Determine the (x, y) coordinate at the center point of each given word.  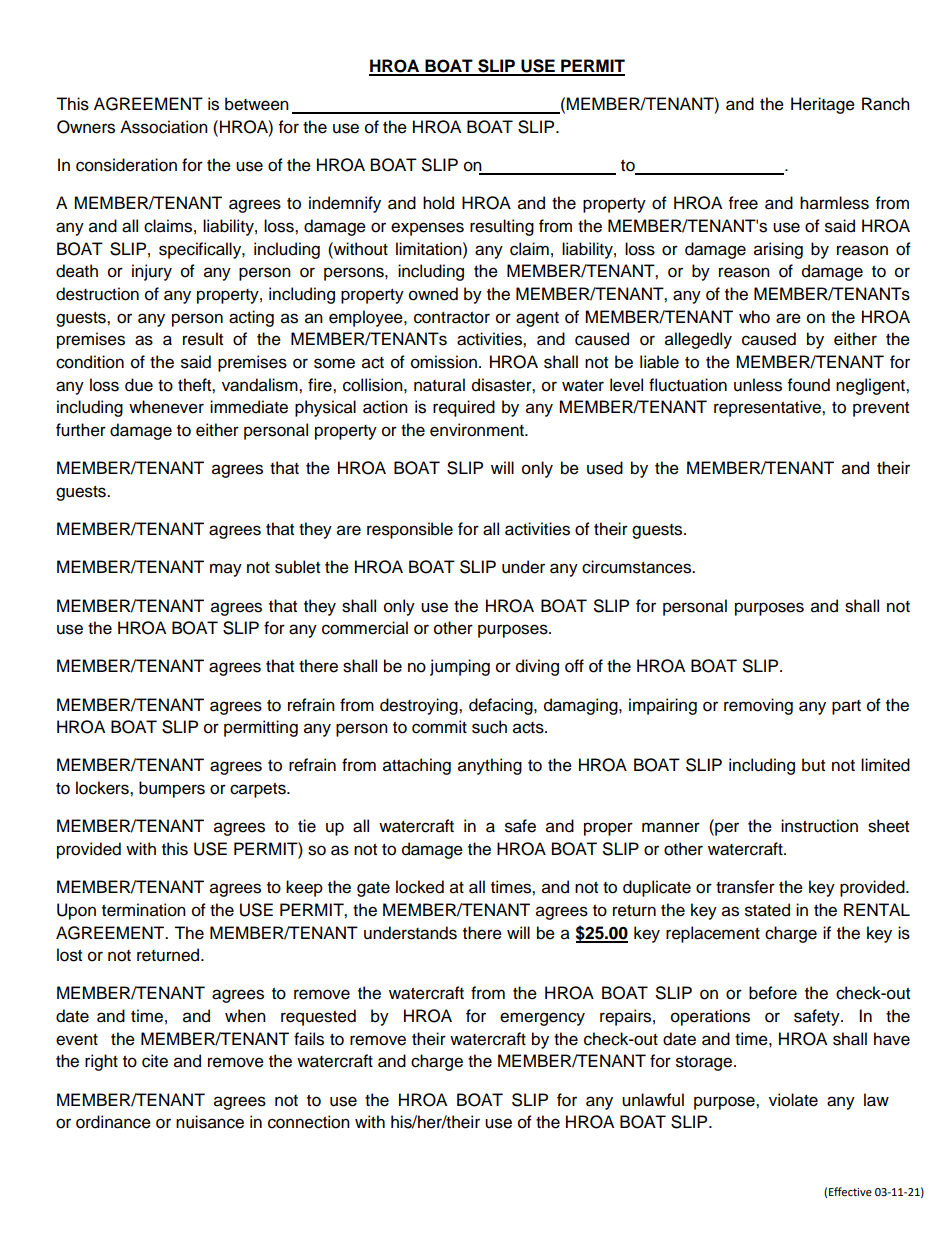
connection (309, 1122)
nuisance (210, 1122)
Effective (850, 1192)
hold (438, 203)
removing (758, 706)
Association (164, 127)
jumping (460, 667)
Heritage (823, 105)
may (226, 570)
